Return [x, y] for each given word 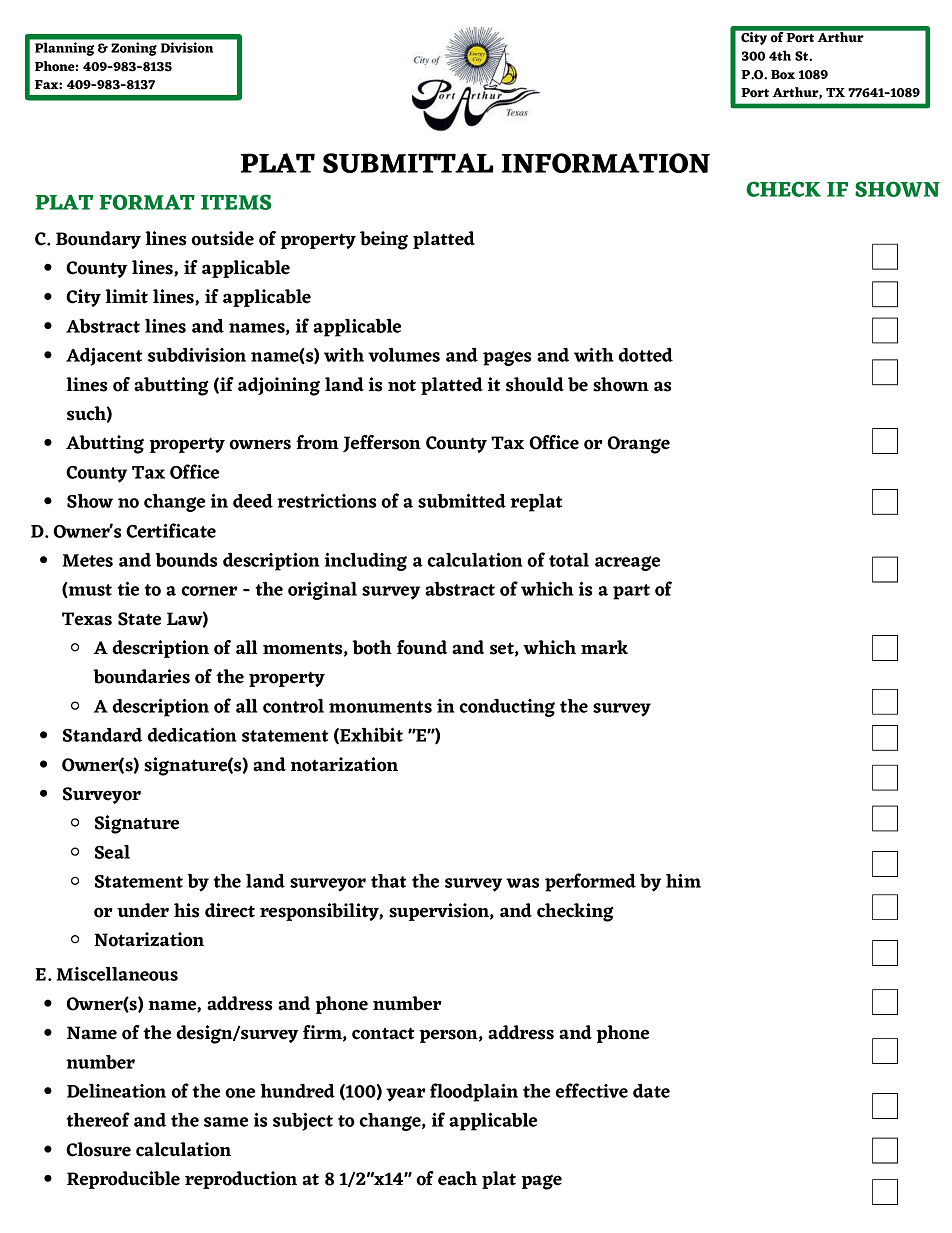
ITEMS [236, 202]
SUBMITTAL [408, 163]
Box [783, 75]
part [631, 592]
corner [209, 591]
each [457, 1178]
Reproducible [123, 1180]
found [422, 647]
